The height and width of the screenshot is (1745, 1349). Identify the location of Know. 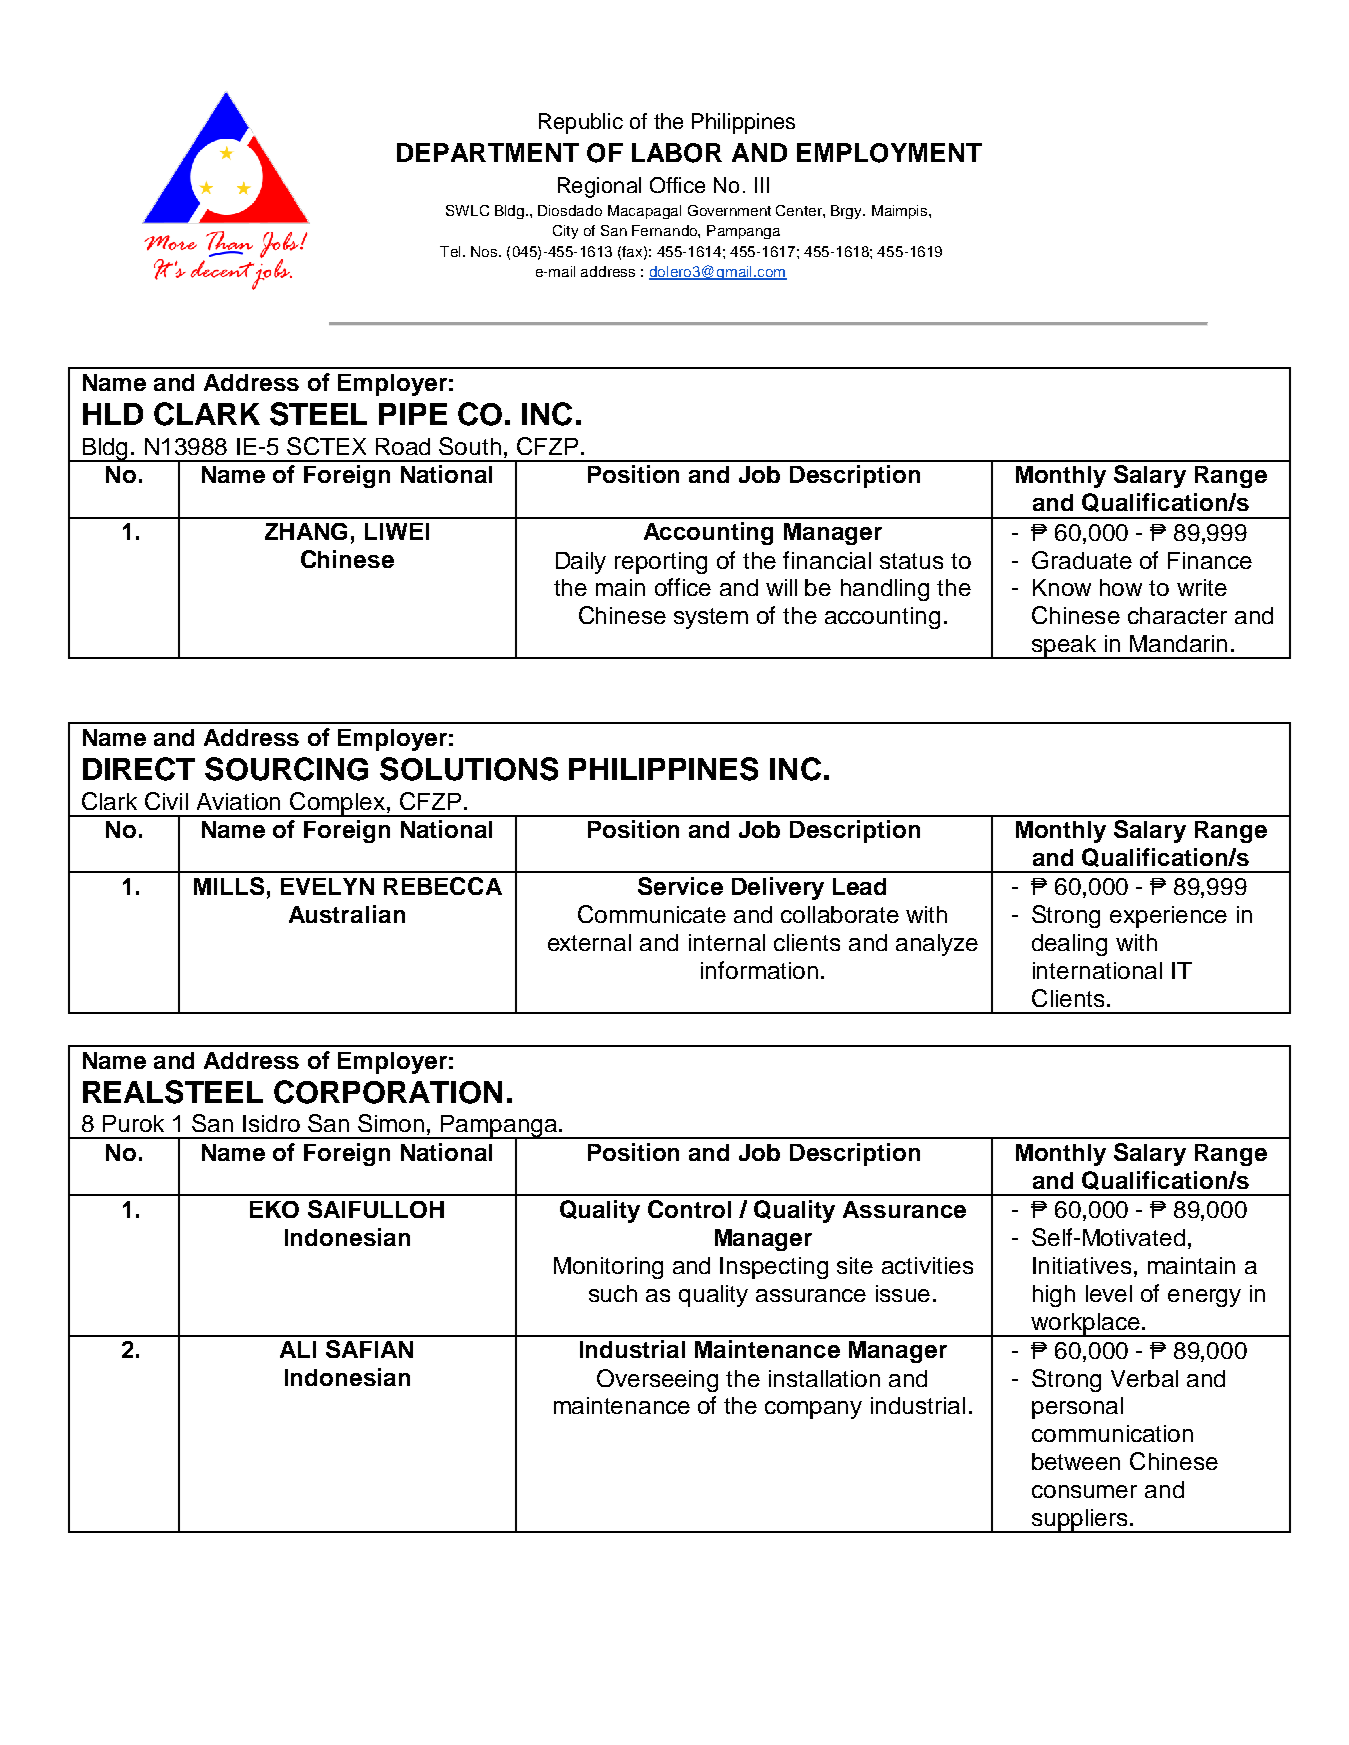
(1062, 587).
